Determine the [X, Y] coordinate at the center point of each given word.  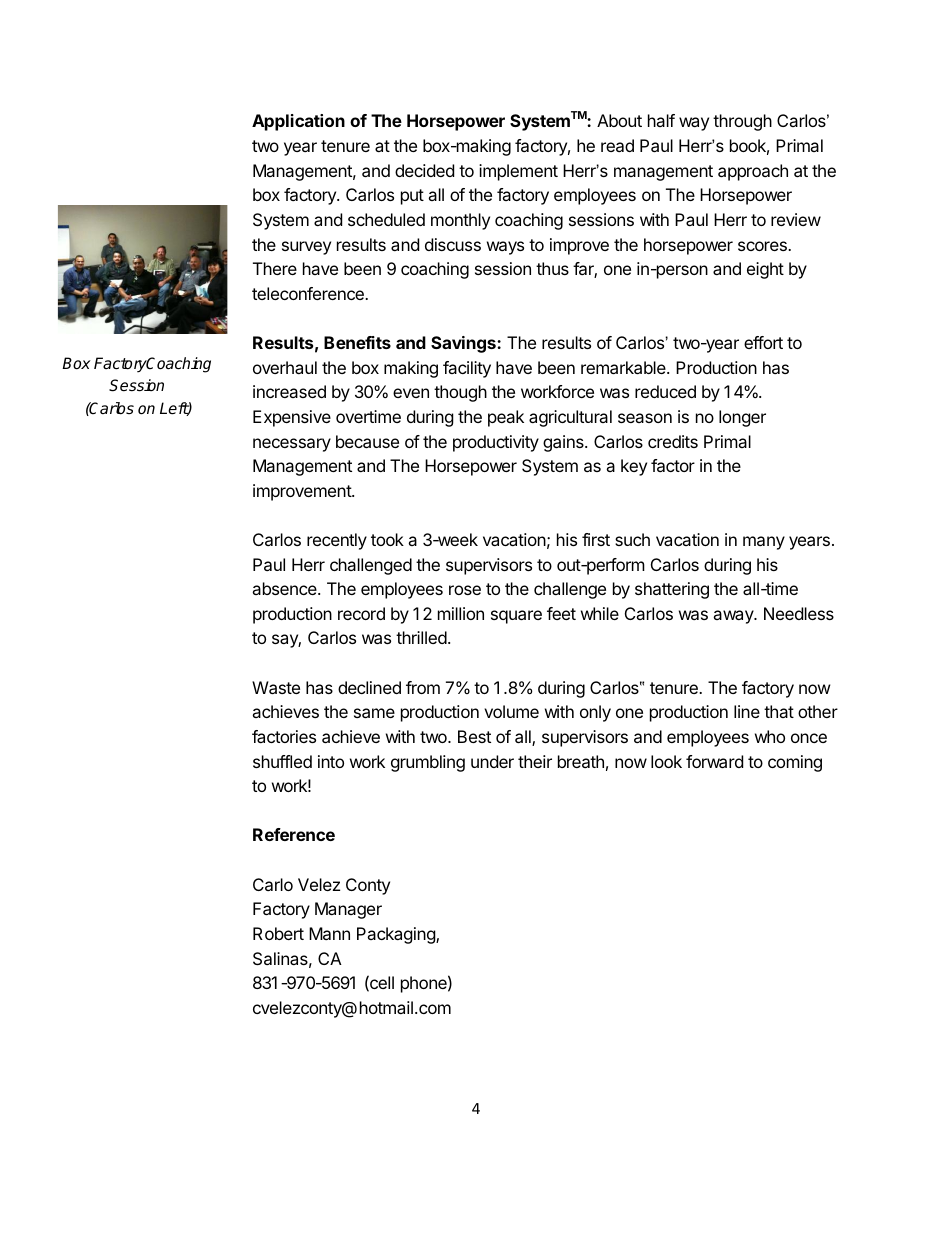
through [742, 122]
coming [795, 763]
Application [298, 122]
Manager [348, 910]
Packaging [397, 935]
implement [518, 172]
